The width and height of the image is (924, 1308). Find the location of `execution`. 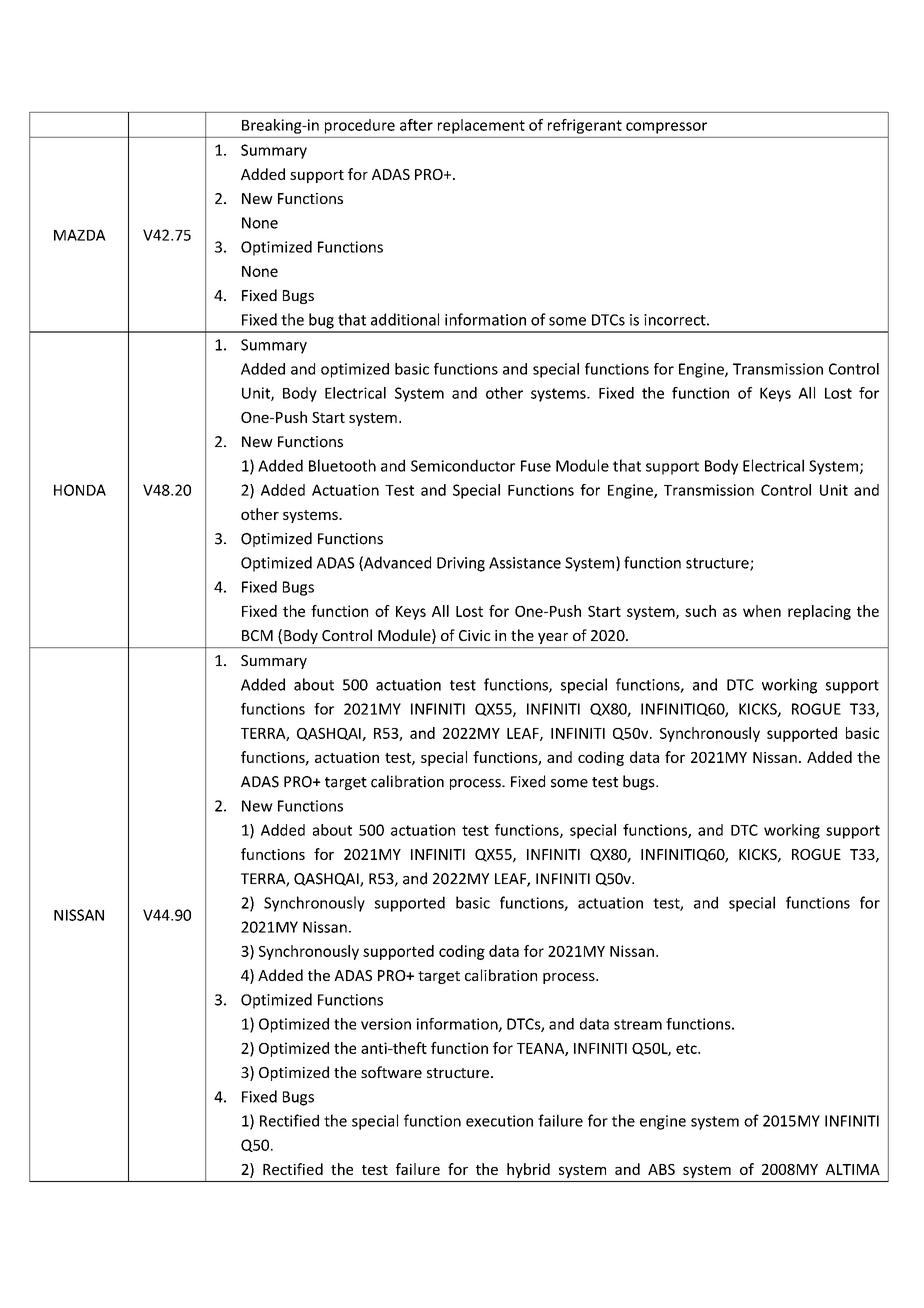

execution is located at coordinates (499, 1121).
